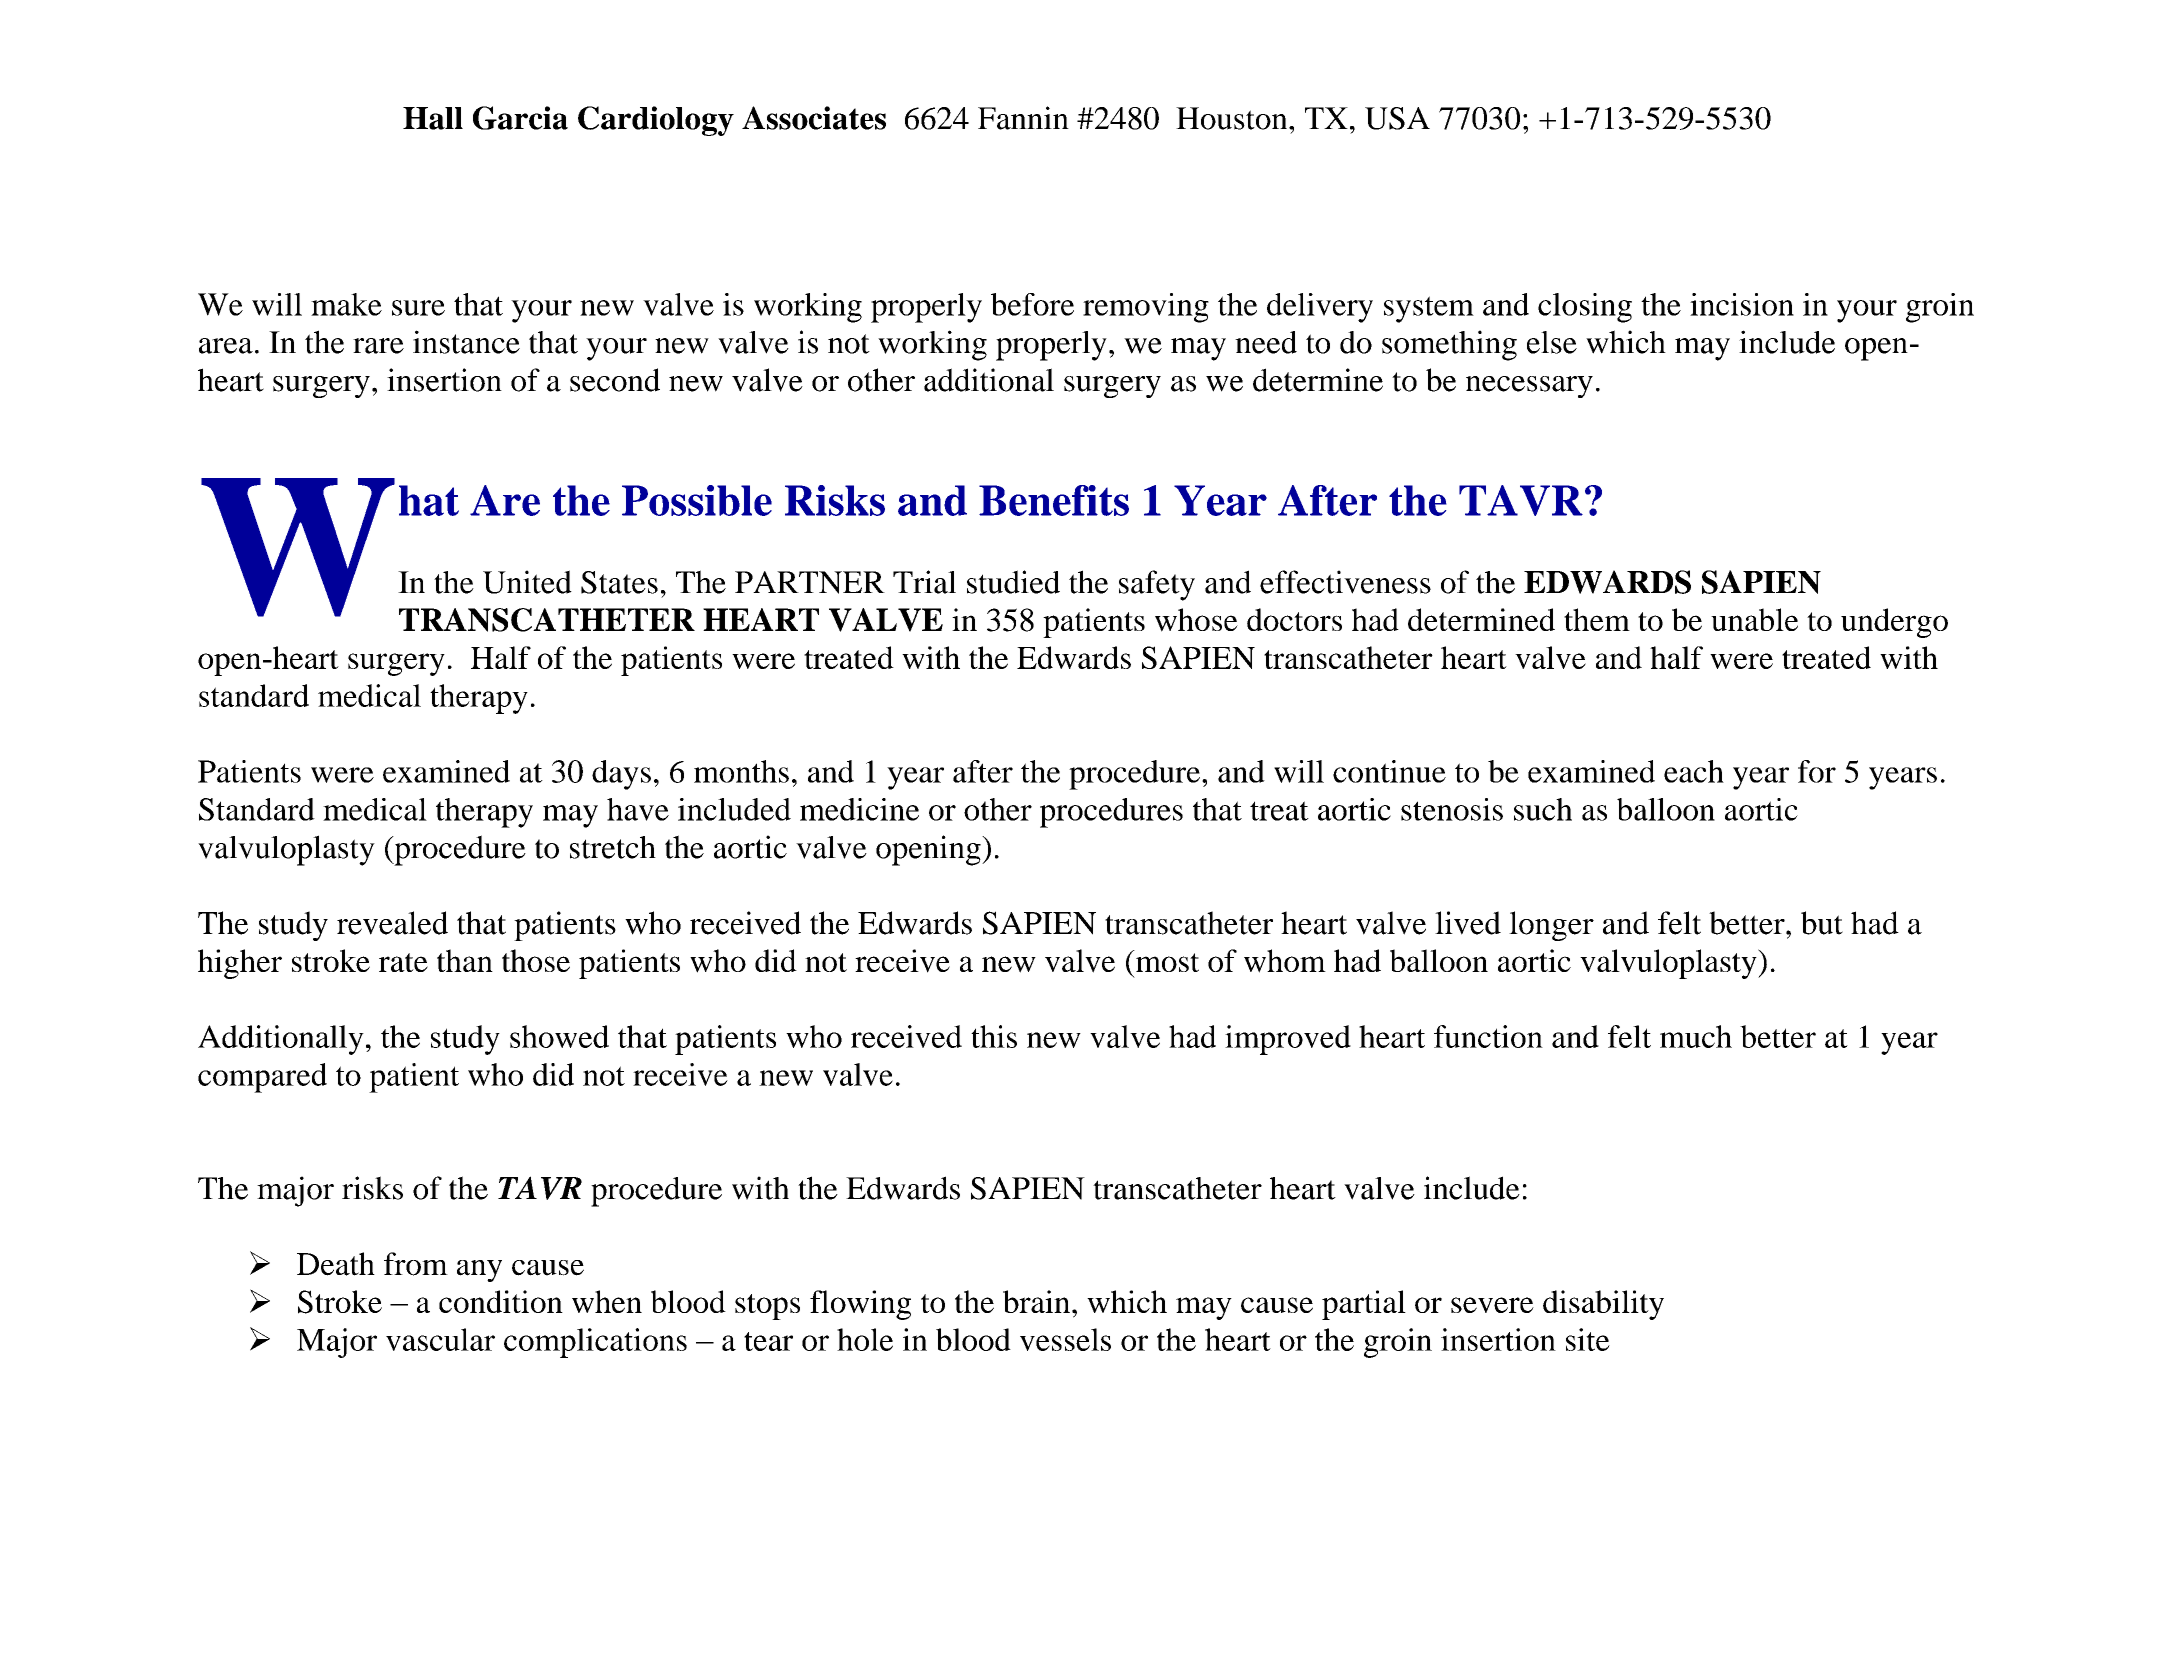  I want to click on brain, so click(1036, 1301).
